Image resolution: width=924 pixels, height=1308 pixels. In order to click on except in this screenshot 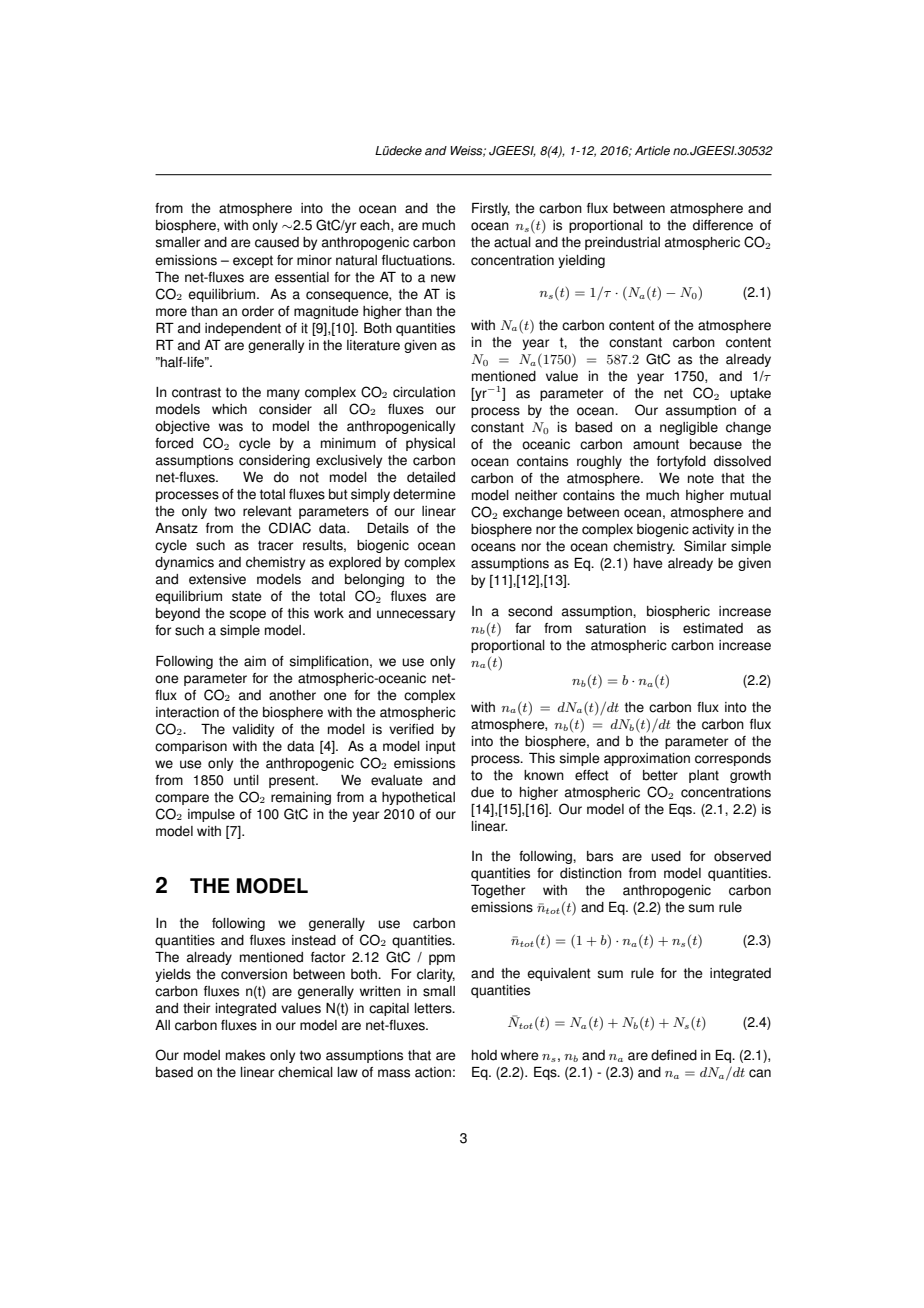, I will do `click(253, 261)`.
